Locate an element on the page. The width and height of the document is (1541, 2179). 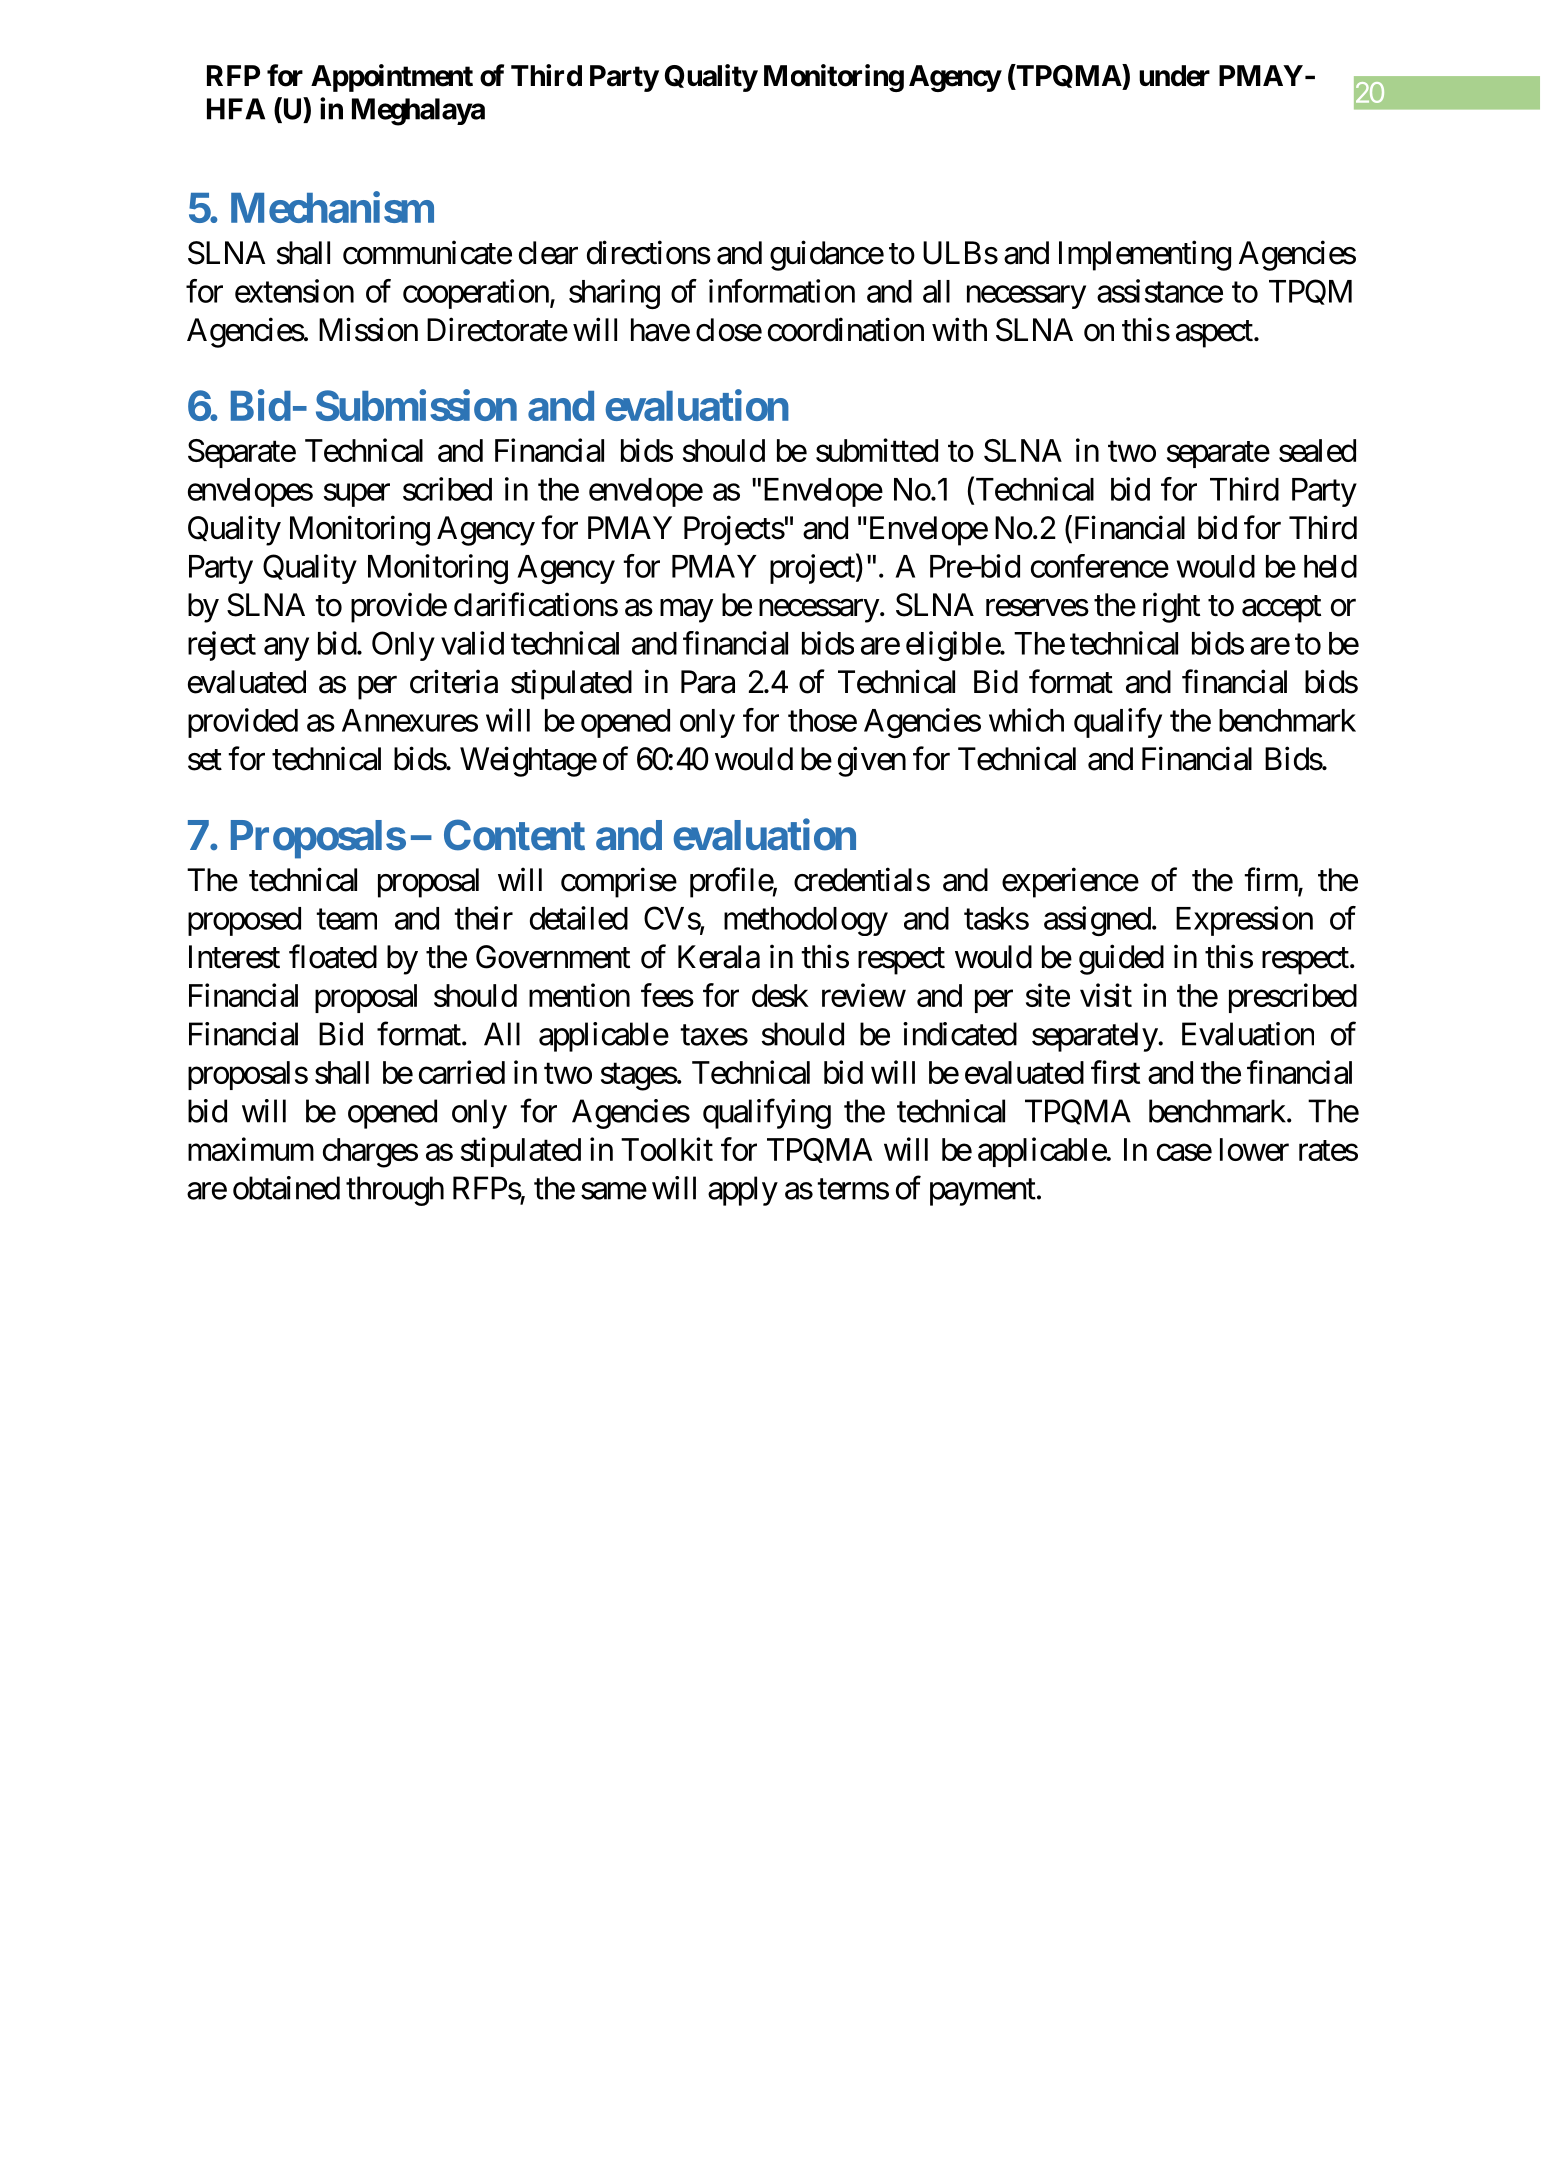
clear is located at coordinates (548, 253).
